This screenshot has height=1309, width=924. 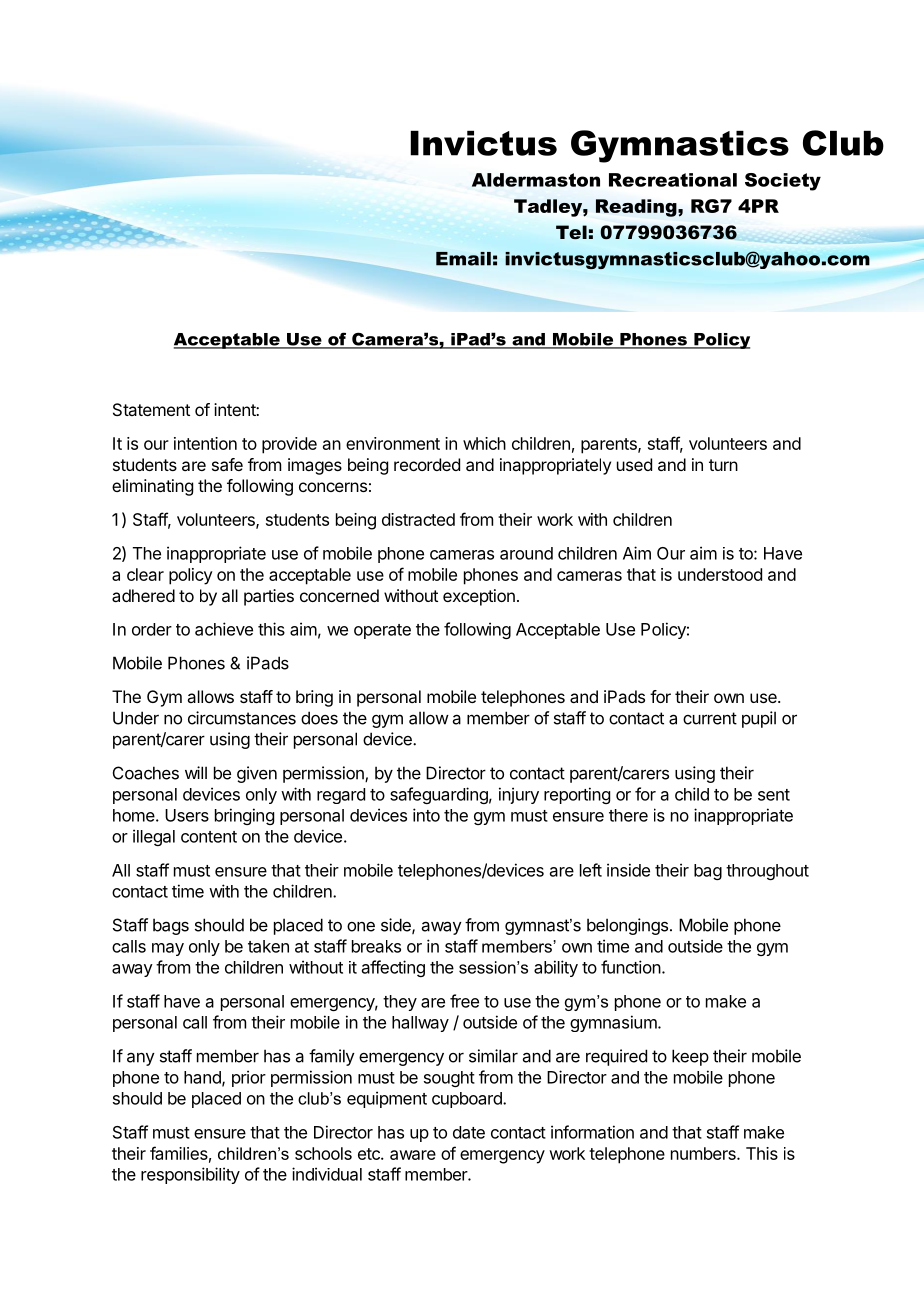 I want to click on Email, so click(x=463, y=259).
